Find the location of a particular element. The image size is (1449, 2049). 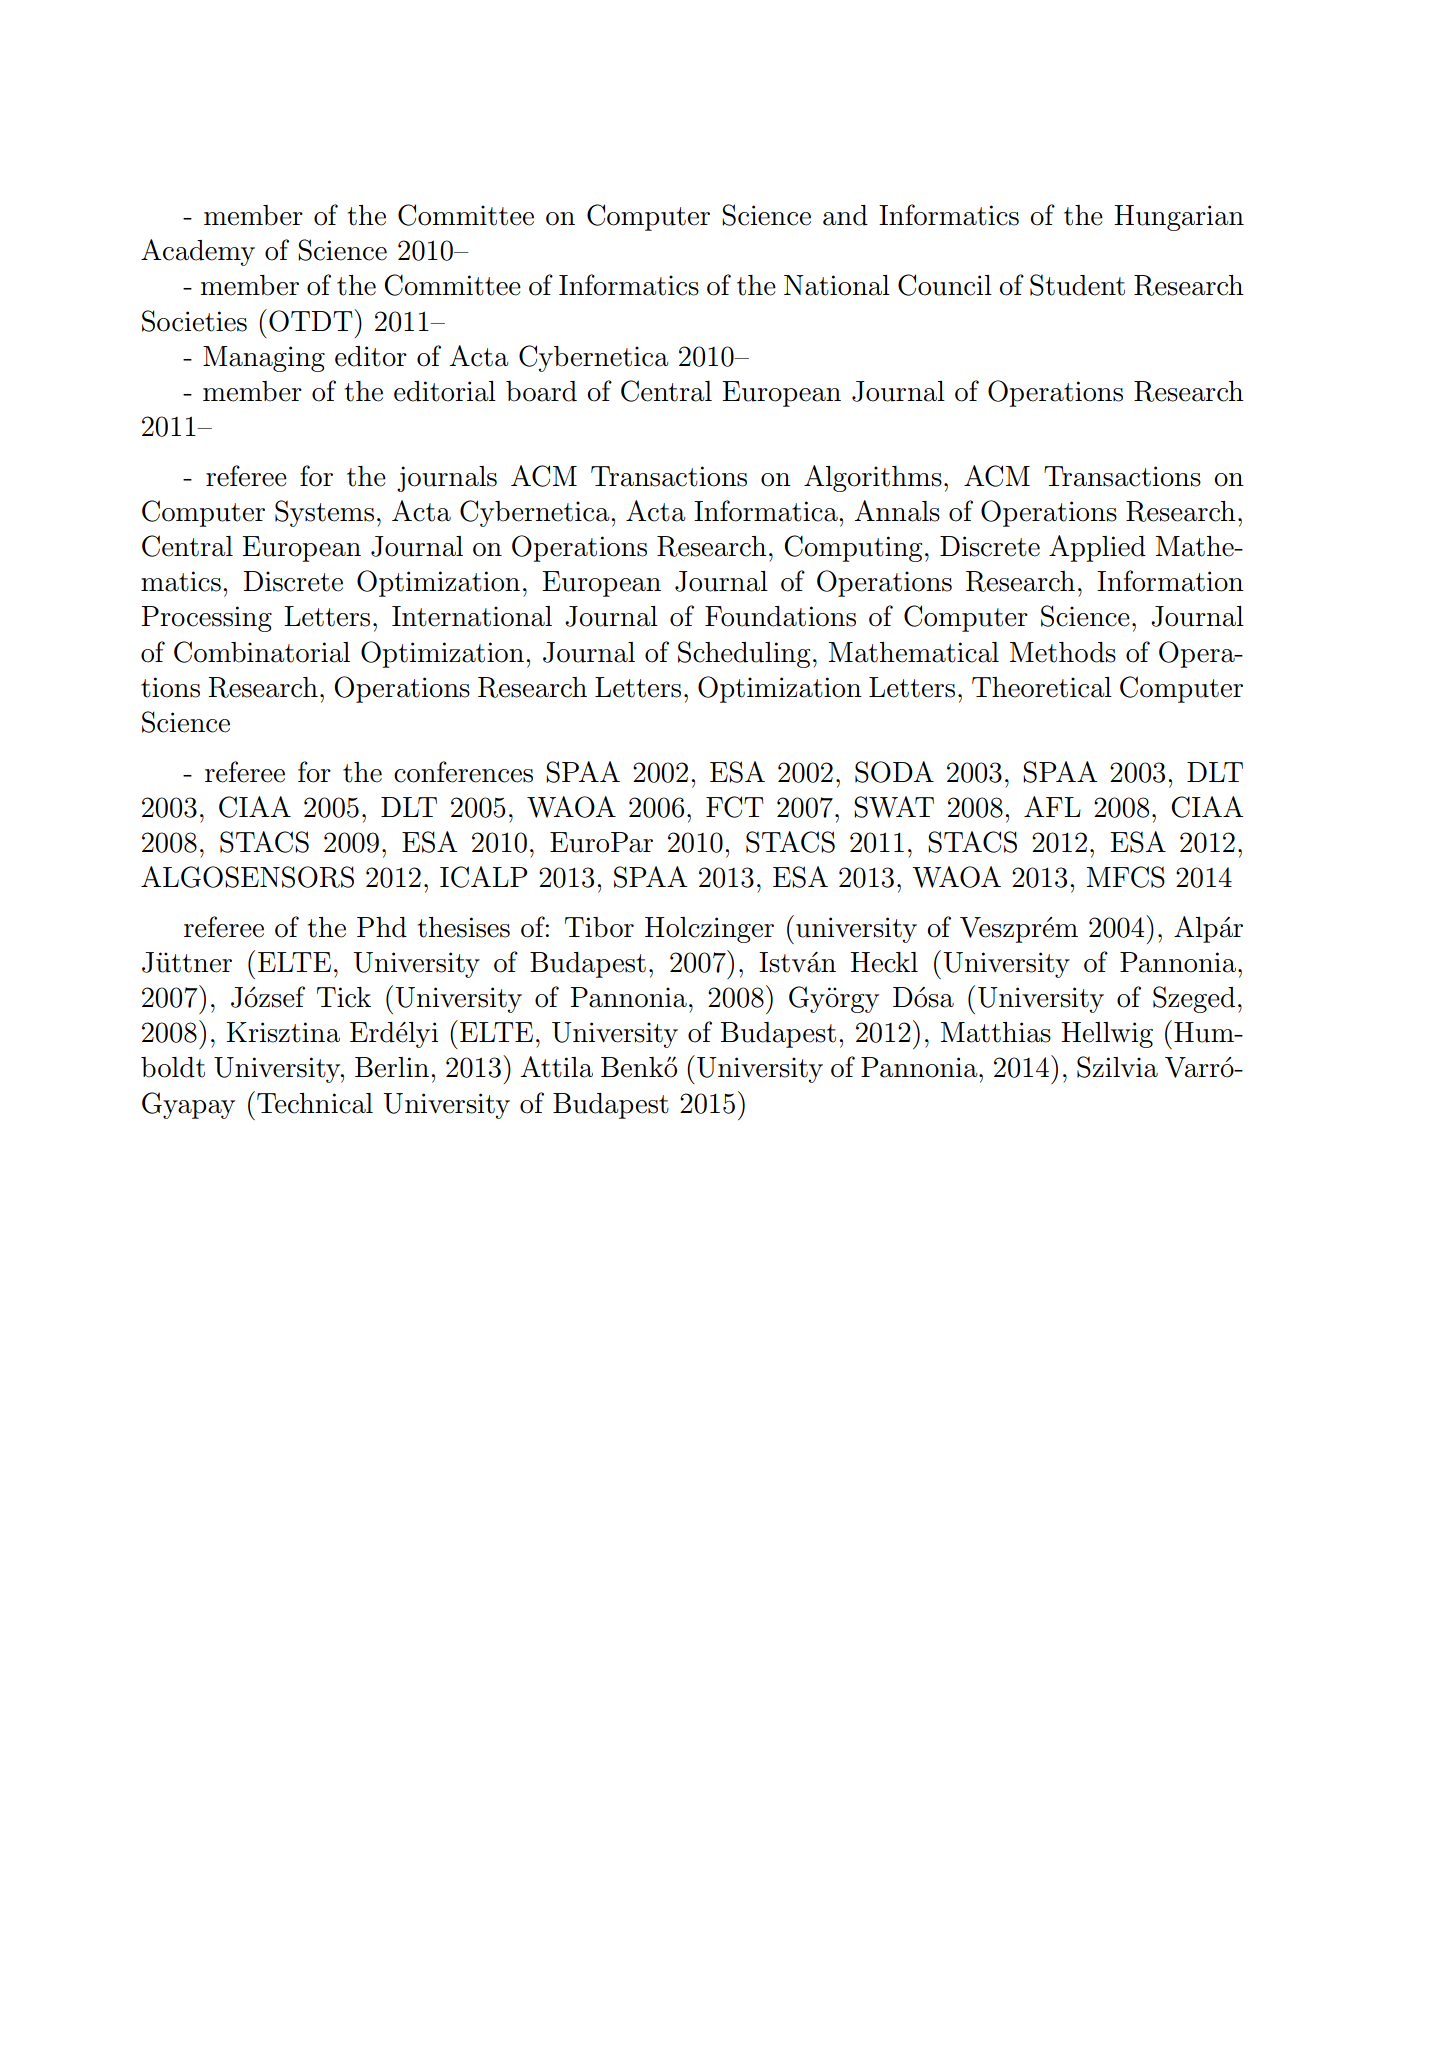

Attila is located at coordinates (557, 1067).
